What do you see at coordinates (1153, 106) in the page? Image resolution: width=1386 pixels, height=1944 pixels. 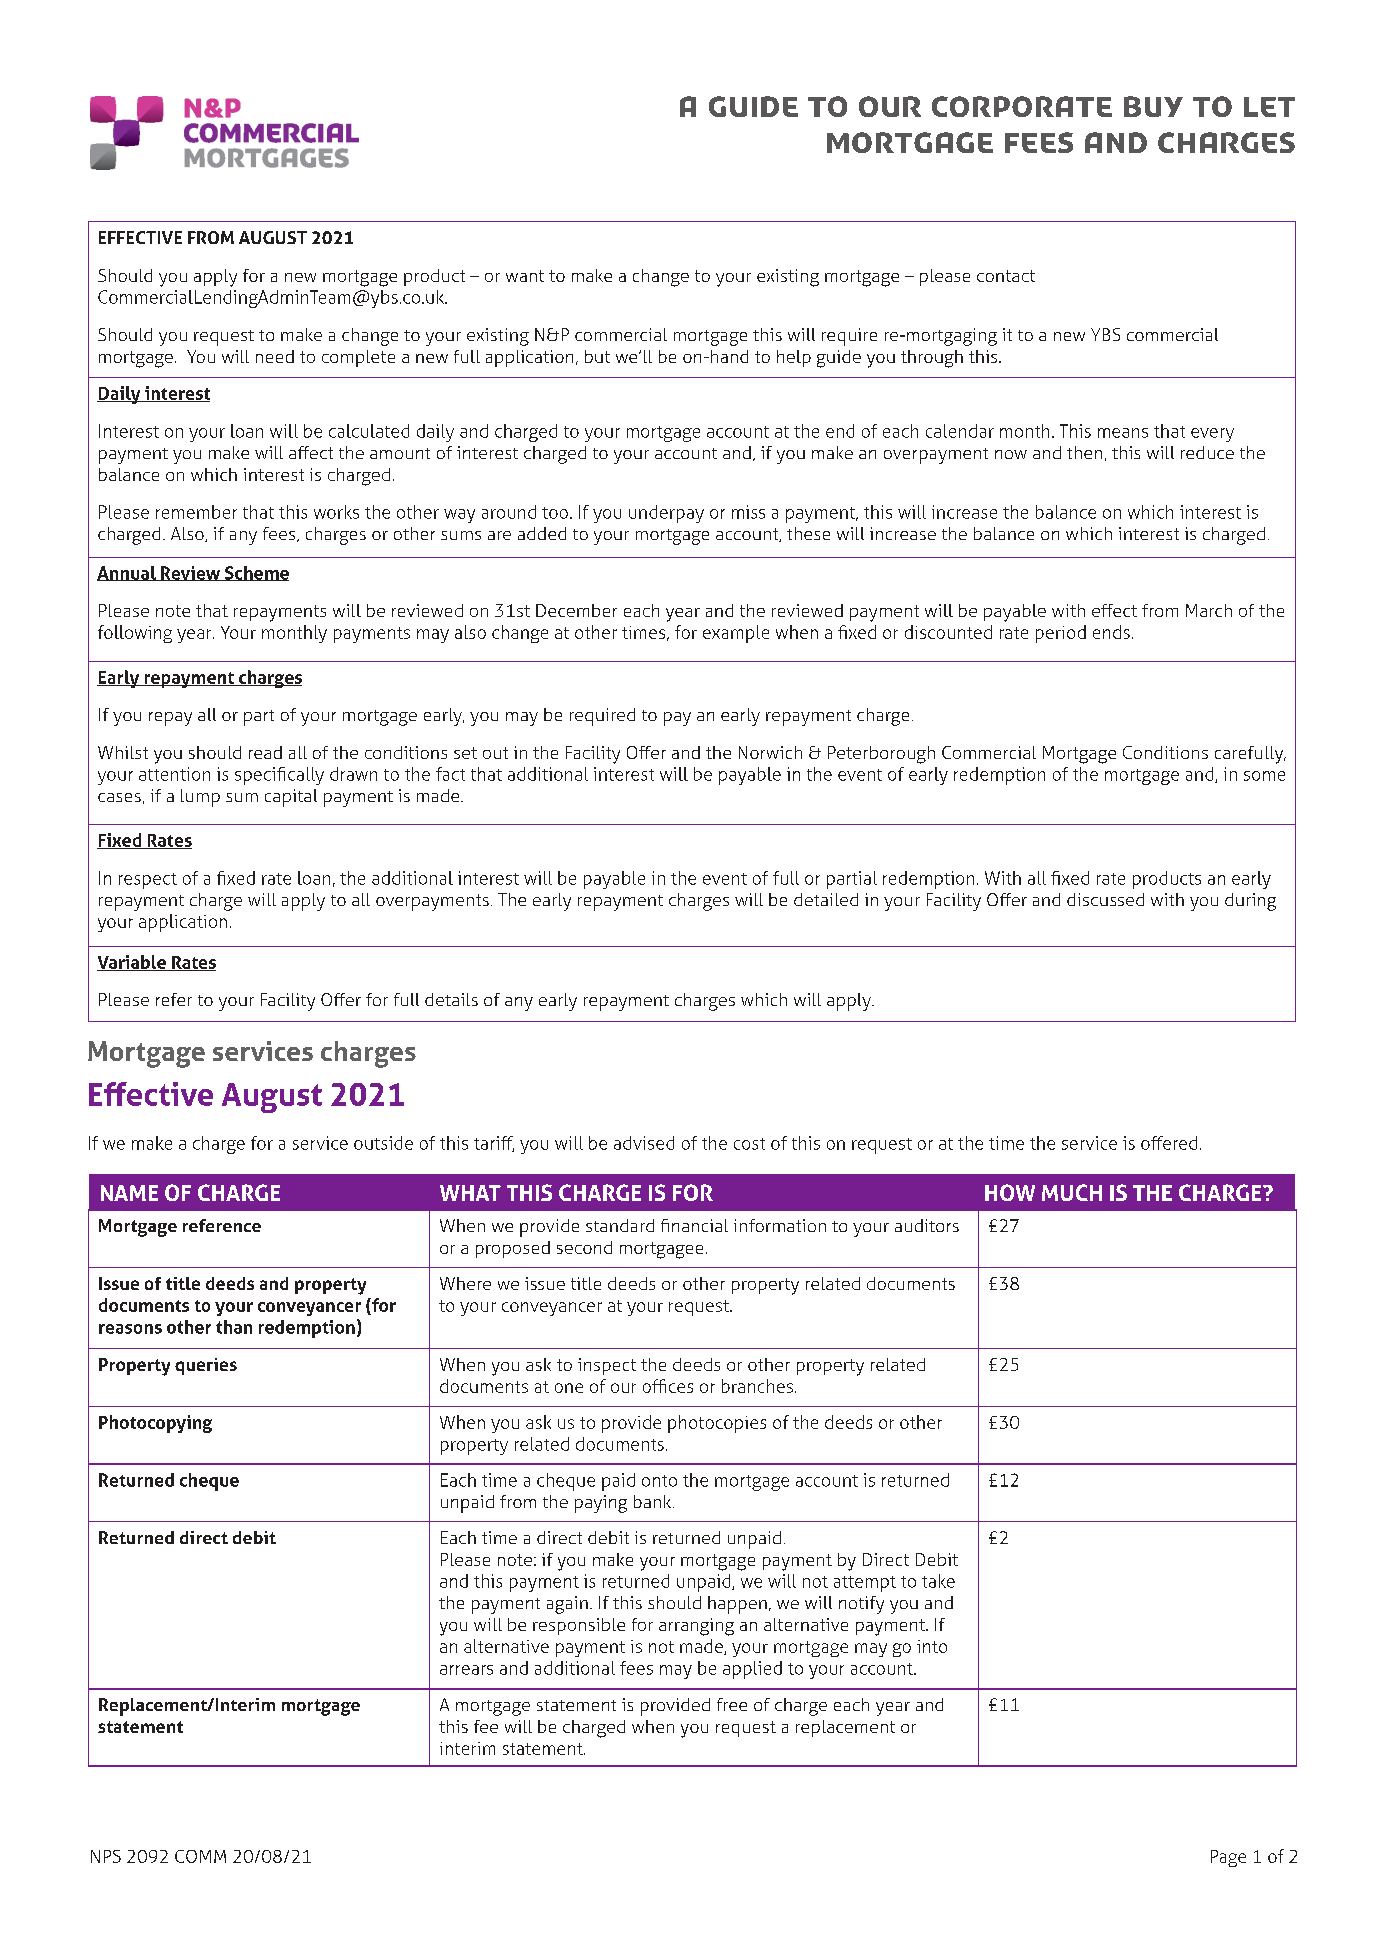 I see `BUY` at bounding box center [1153, 106].
